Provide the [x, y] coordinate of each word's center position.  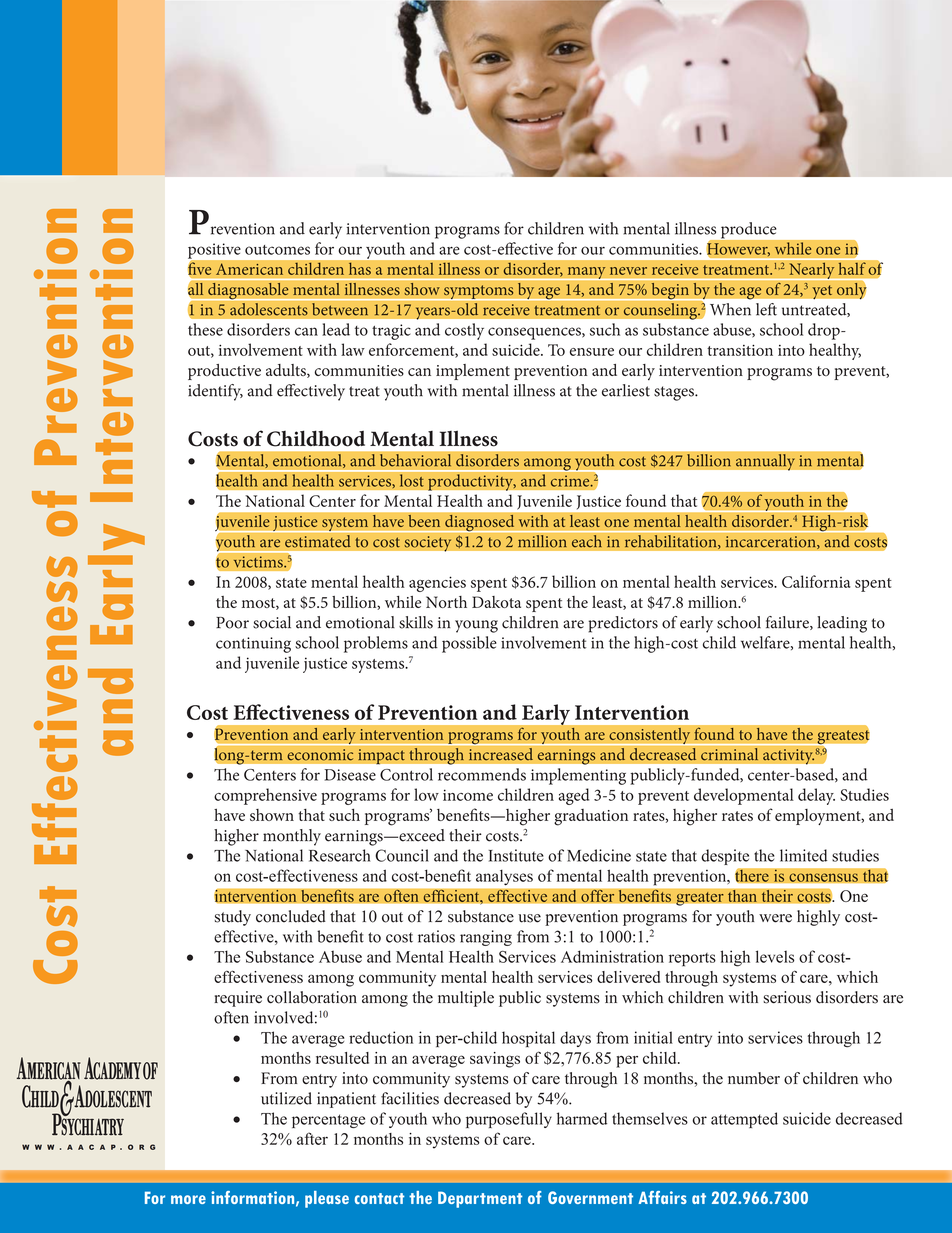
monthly [292, 837]
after [312, 1138]
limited [803, 855]
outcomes [277, 250]
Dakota [496, 602]
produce [748, 230]
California [816, 581]
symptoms [479, 292]
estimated [318, 541]
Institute [516, 855]
